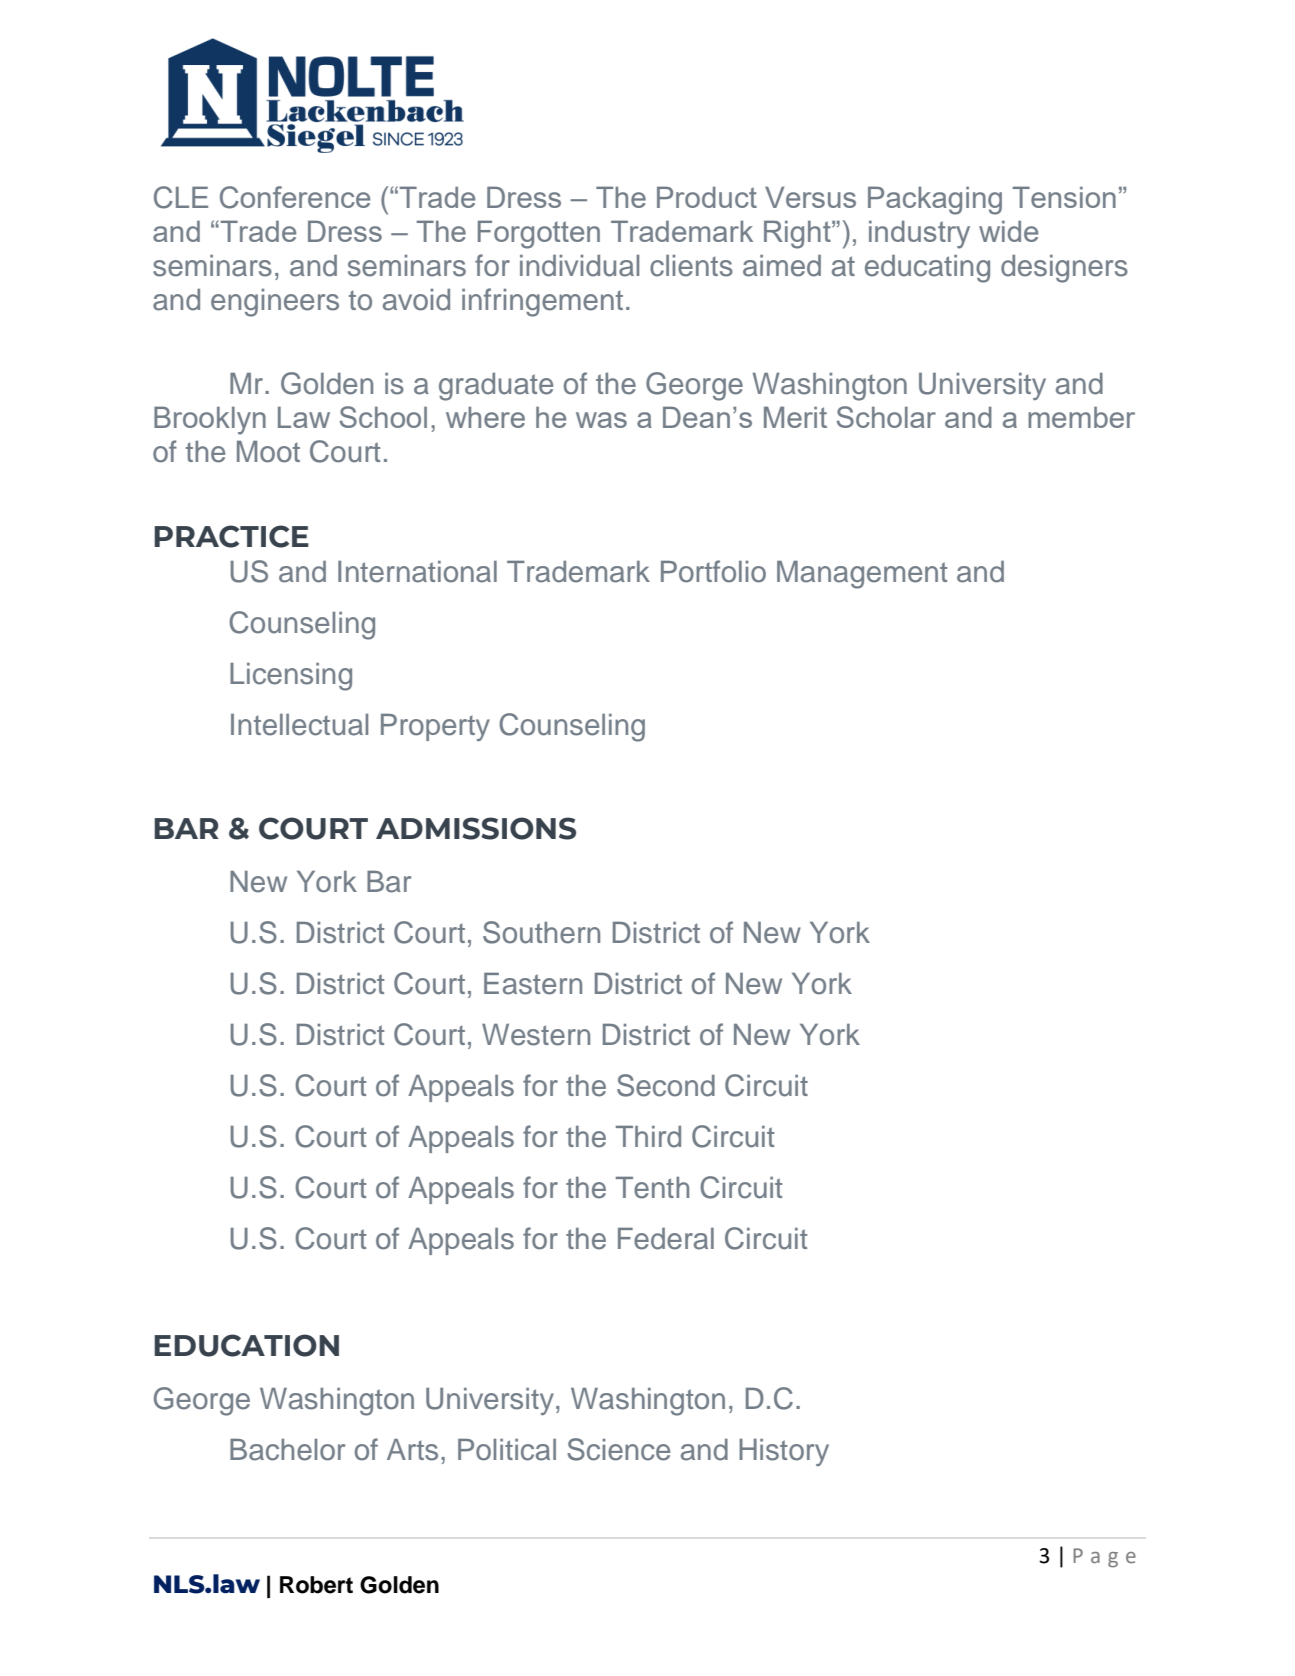 This image has width=1295, height=1676. I want to click on wide, so click(1008, 231).
